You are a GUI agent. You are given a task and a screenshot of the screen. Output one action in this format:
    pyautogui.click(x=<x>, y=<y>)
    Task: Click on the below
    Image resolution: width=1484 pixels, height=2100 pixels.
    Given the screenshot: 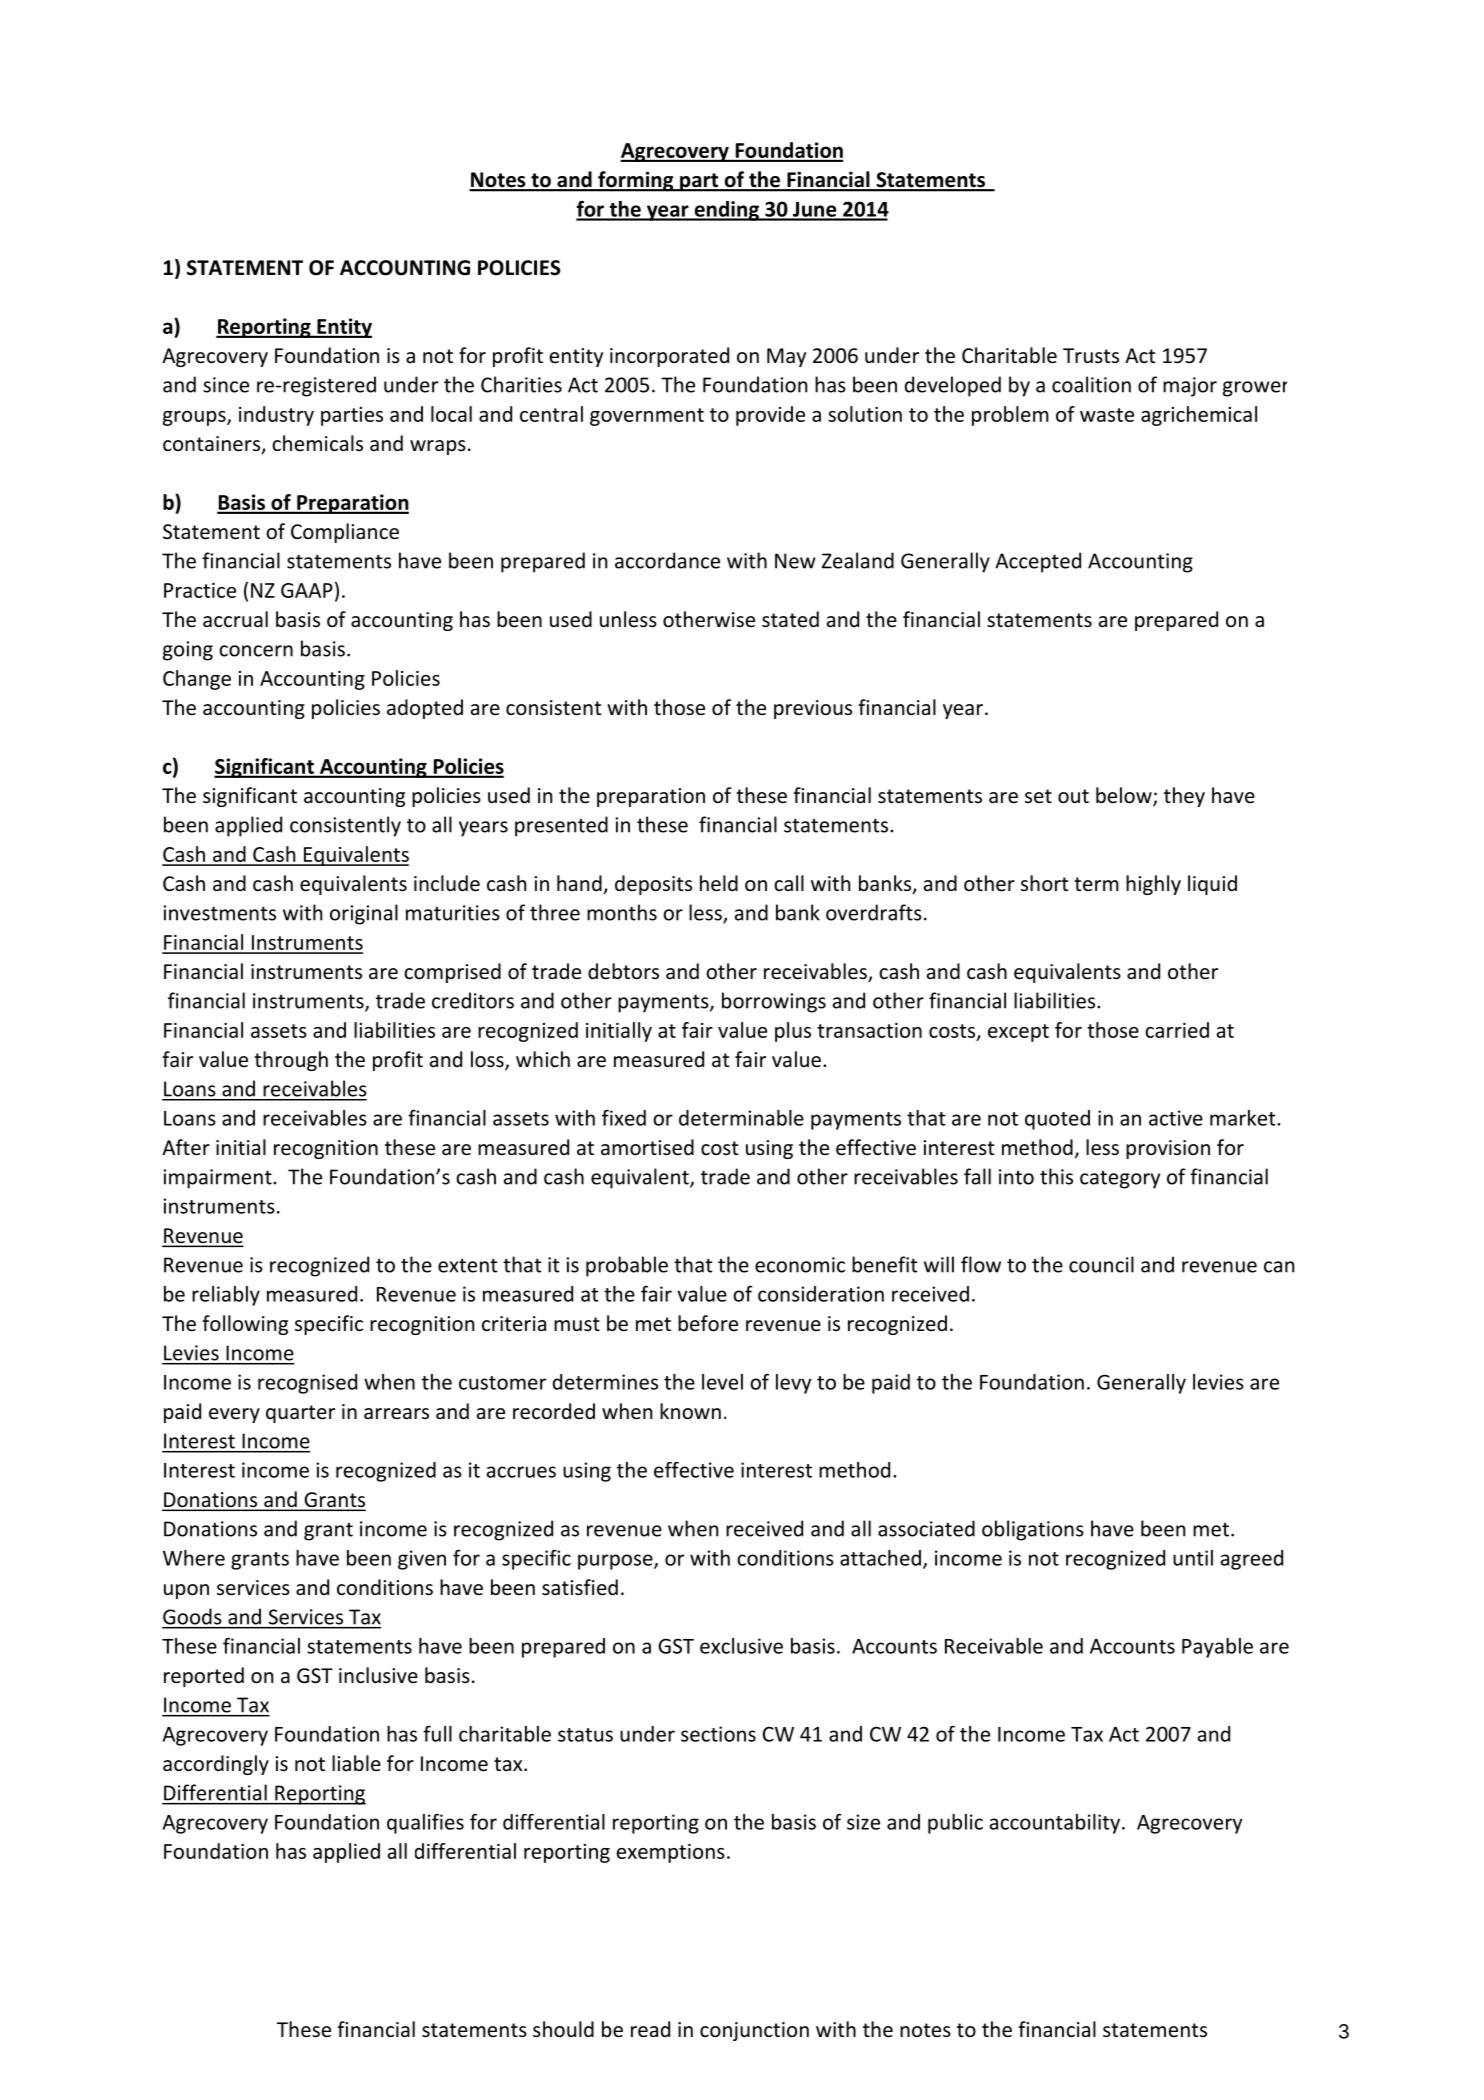 What is the action you would take?
    pyautogui.click(x=1125, y=796)
